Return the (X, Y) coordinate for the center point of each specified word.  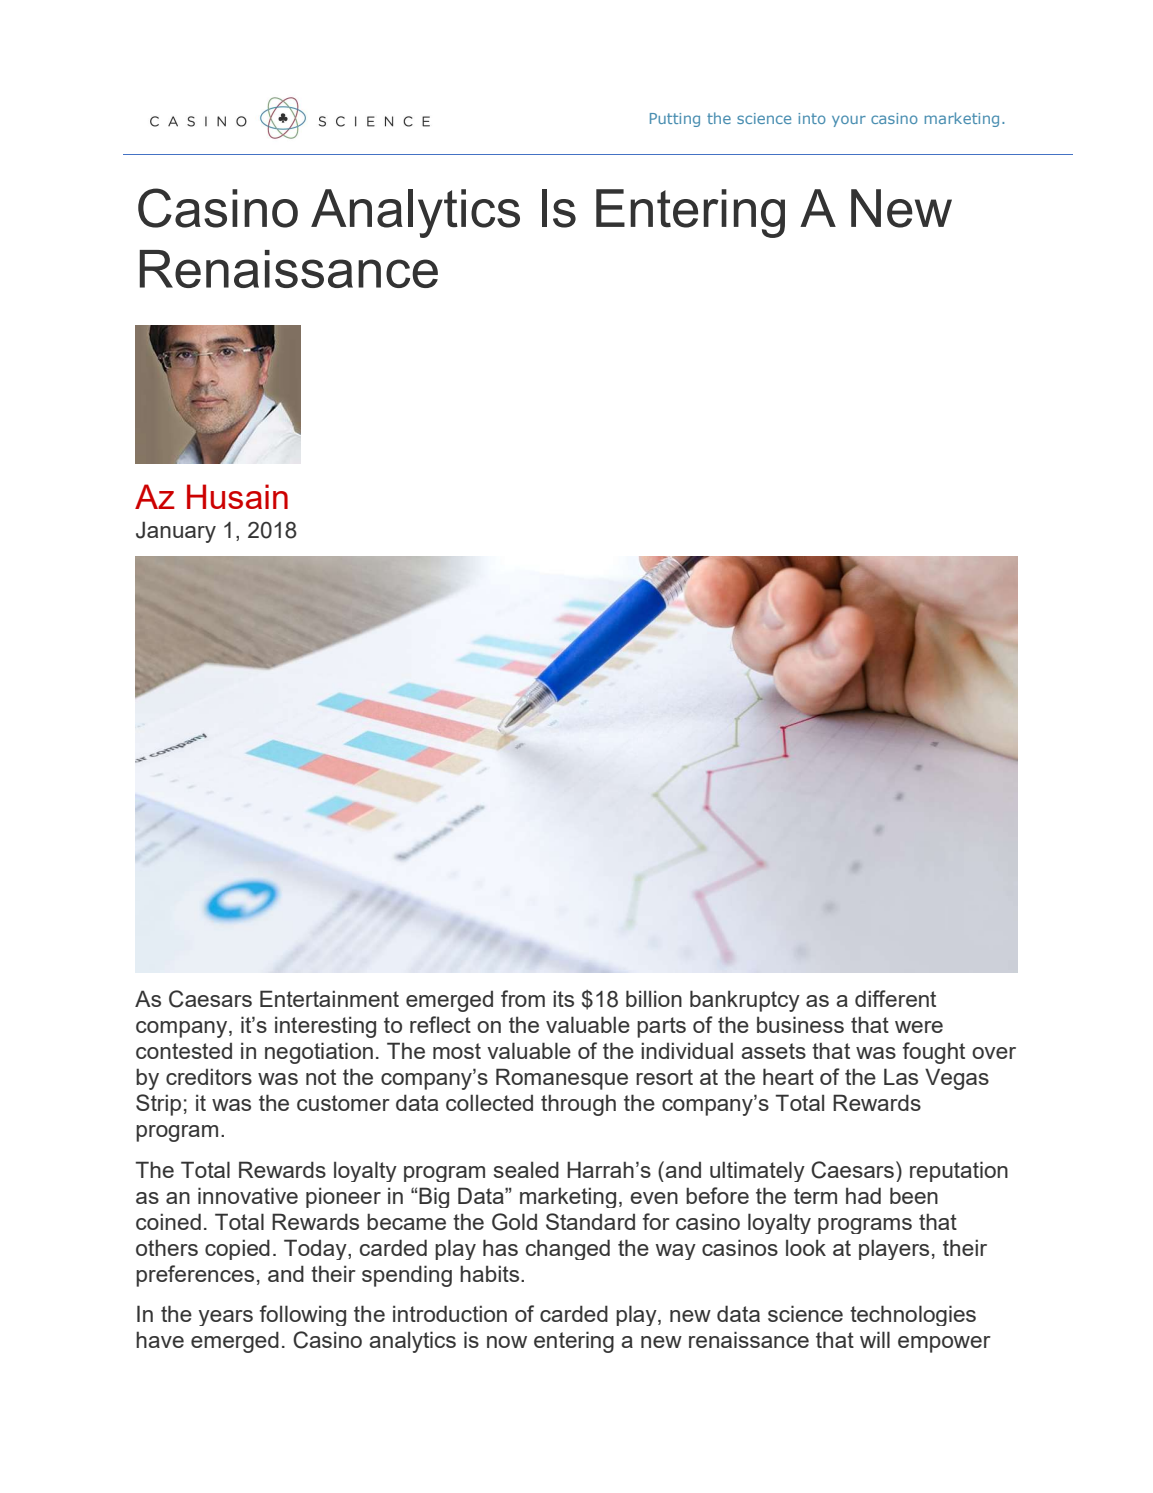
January (176, 532)
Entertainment (329, 998)
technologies (913, 1315)
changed (568, 1249)
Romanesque (562, 1079)
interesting (325, 1027)
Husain (237, 496)
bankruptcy (745, 1001)
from (523, 998)
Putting (675, 120)
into (812, 118)
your (849, 121)
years (226, 1318)
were (919, 1027)
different (895, 998)
